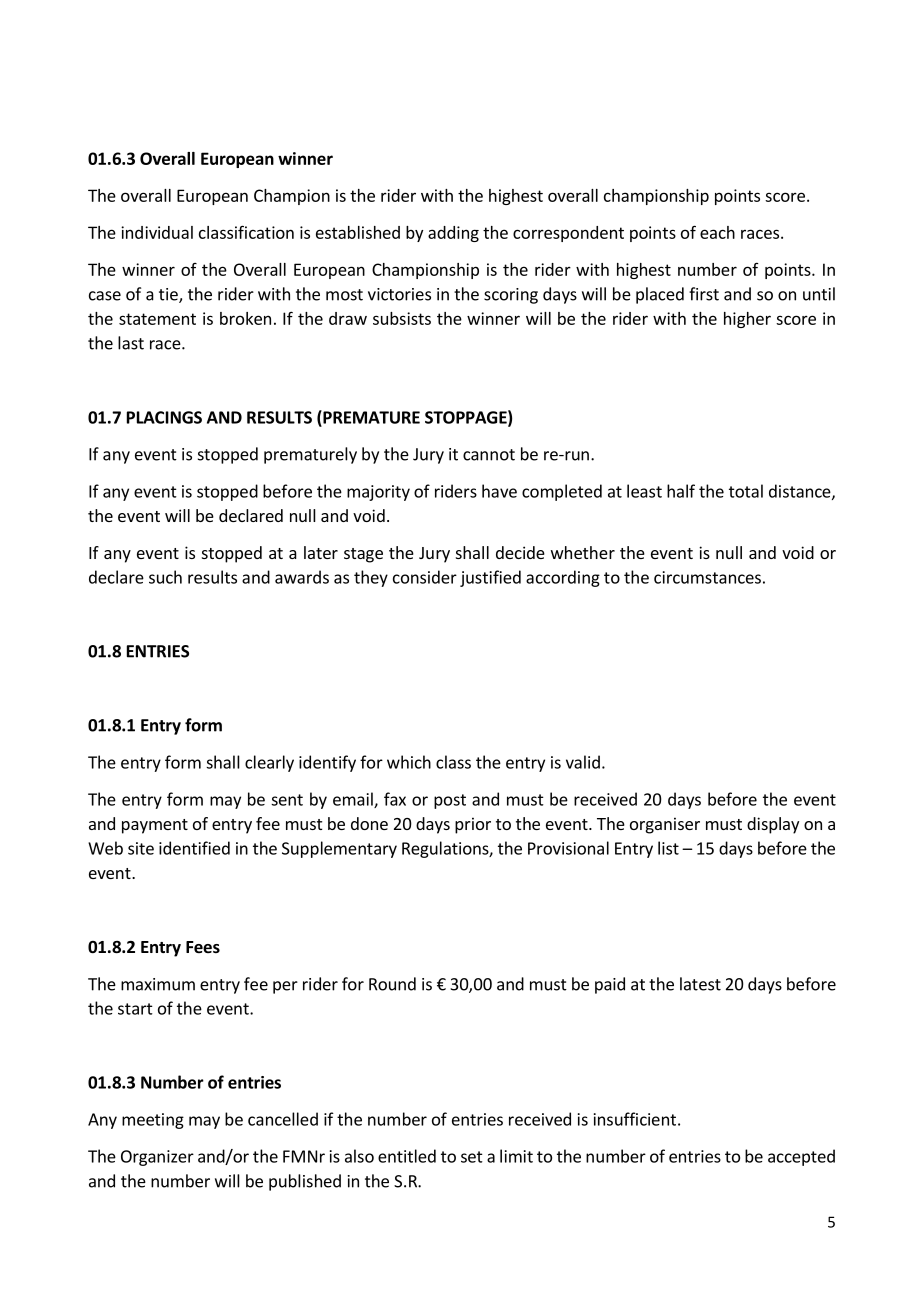 The image size is (924, 1308). Describe the element at coordinates (707, 577) in the image. I see `circumstances` at that location.
